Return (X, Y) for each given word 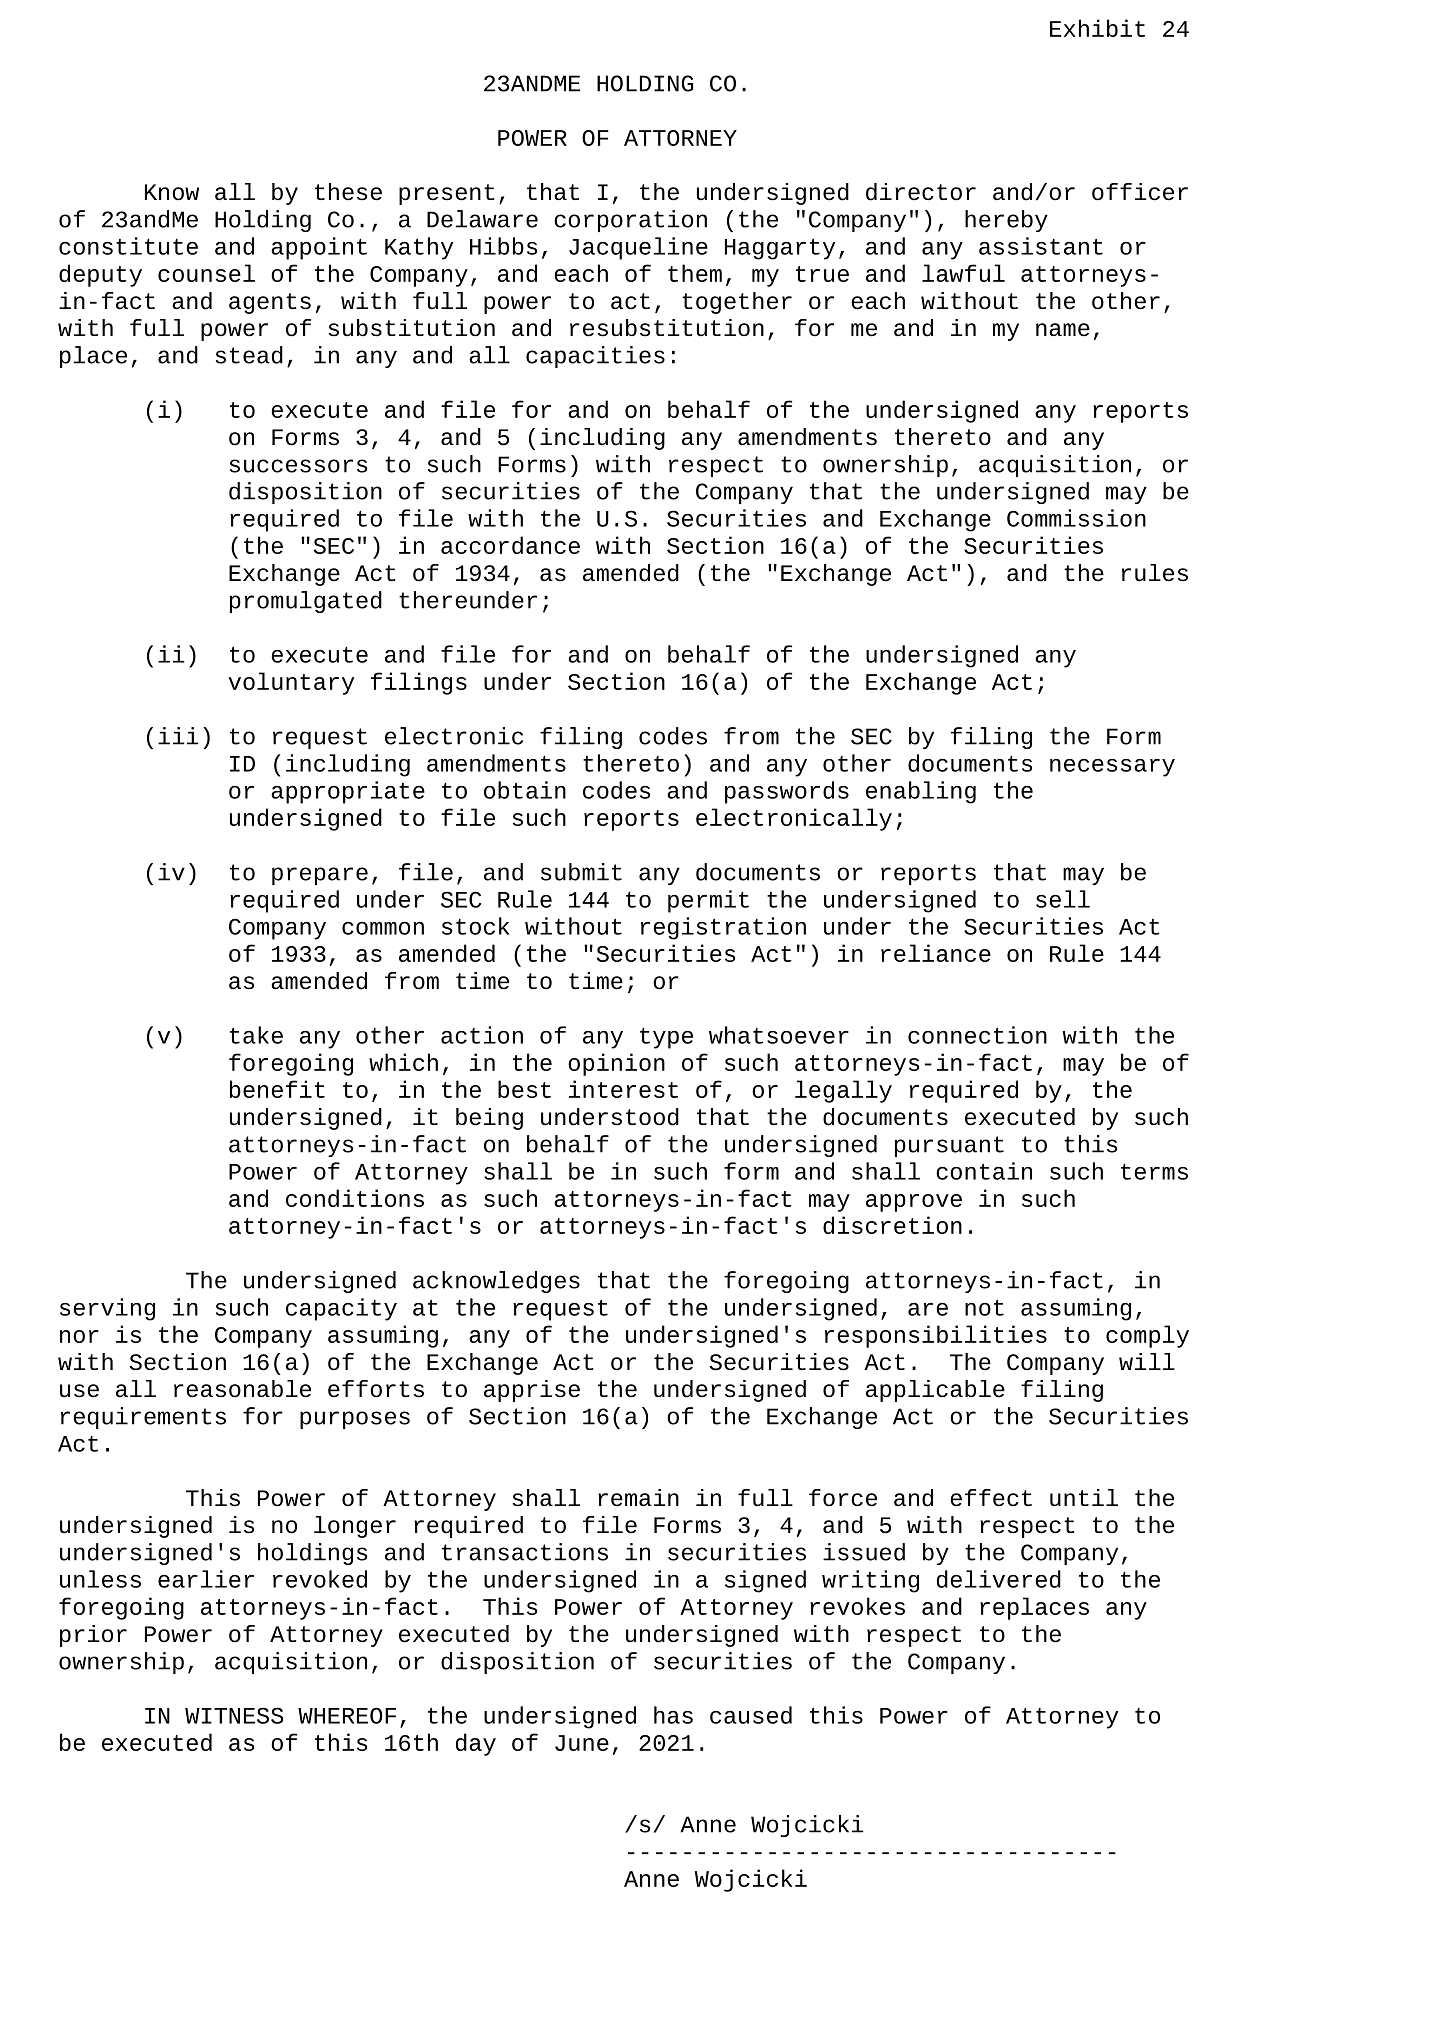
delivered (999, 1579)
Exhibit (1097, 28)
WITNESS (234, 1715)
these (348, 192)
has (673, 1715)
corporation (630, 221)
